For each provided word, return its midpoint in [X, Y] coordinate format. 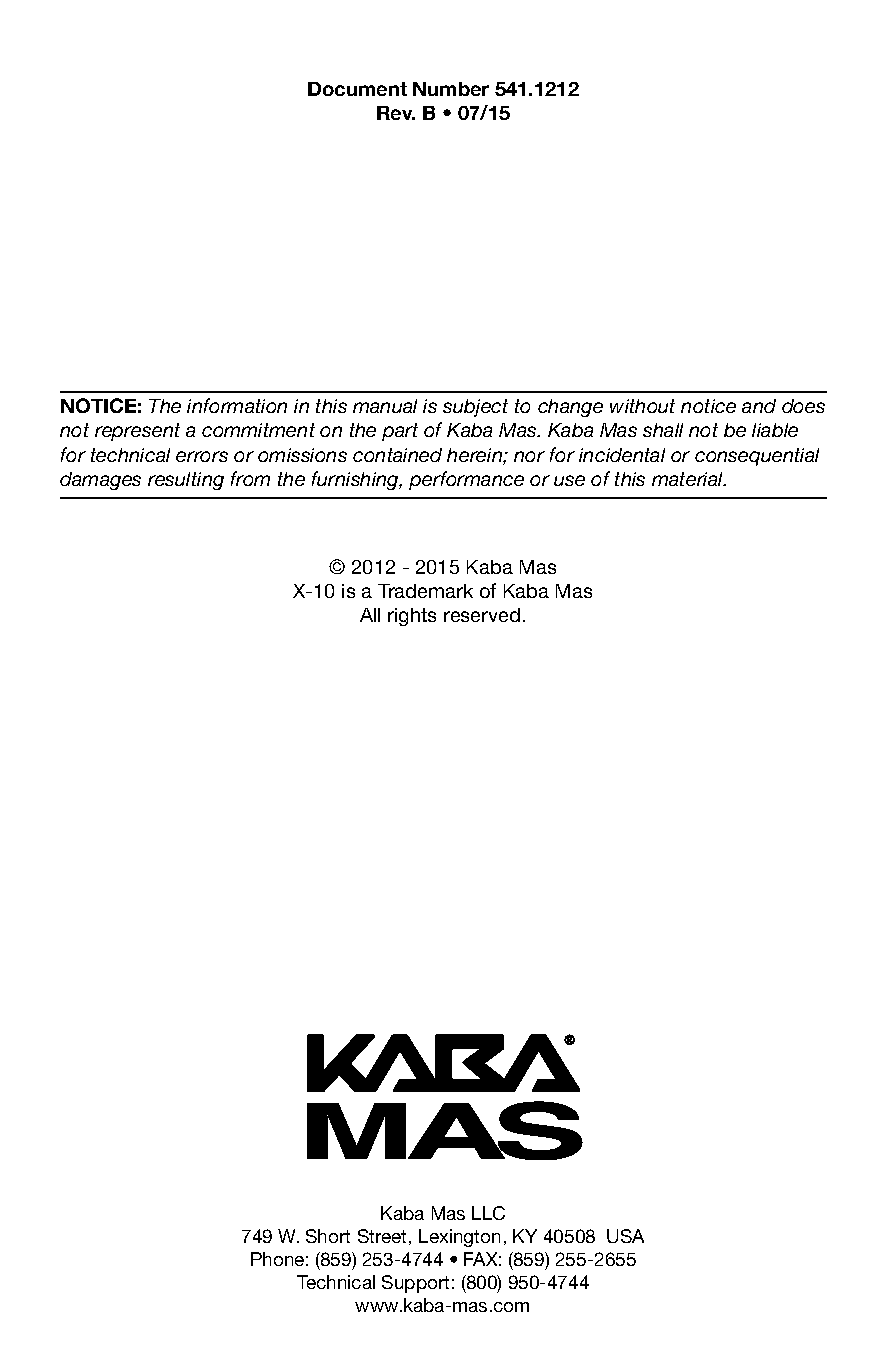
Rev [396, 113]
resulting [186, 481]
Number [451, 89]
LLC [488, 1213]
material [689, 479]
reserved [482, 615]
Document [357, 89]
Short [328, 1236]
